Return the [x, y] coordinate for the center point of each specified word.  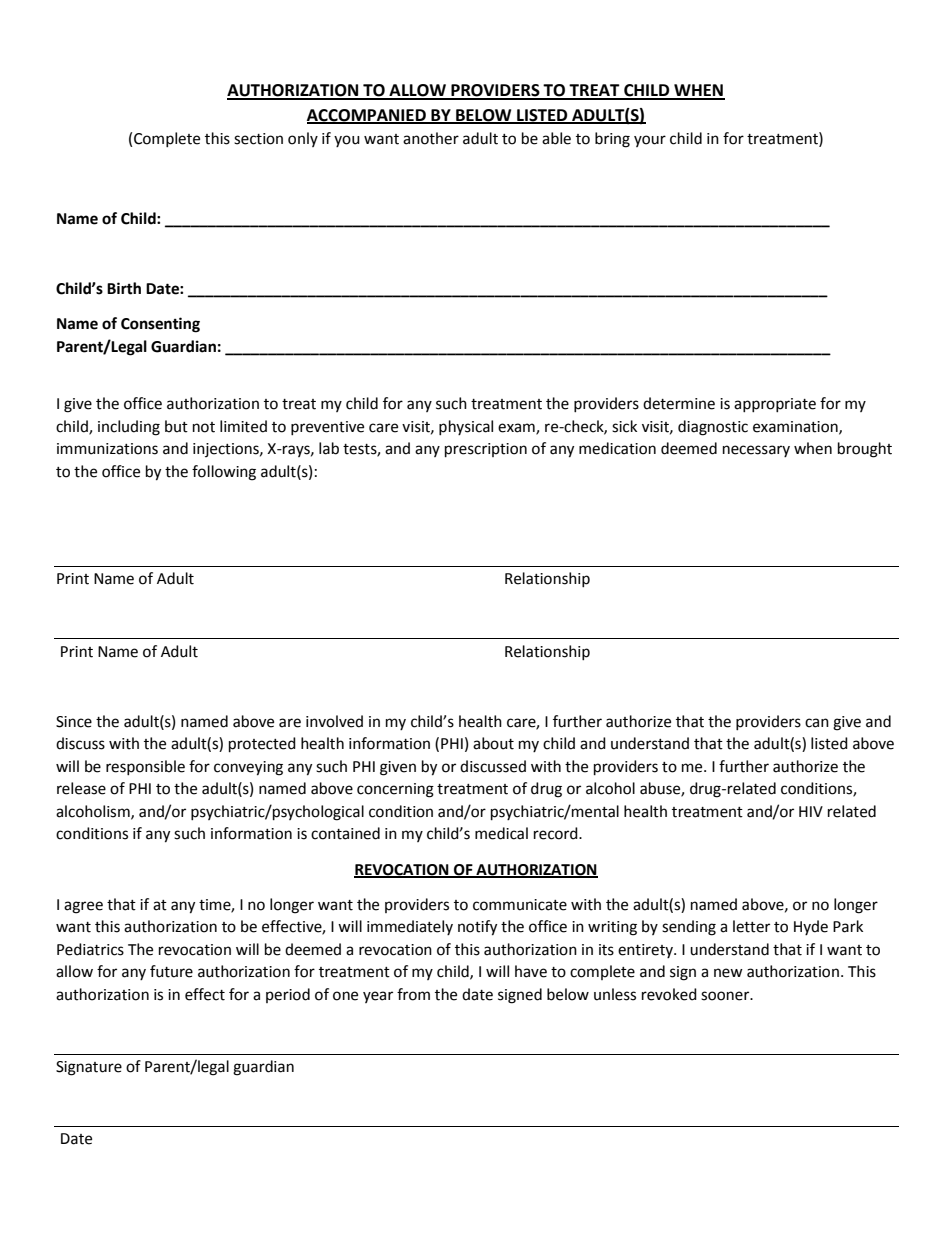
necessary [756, 451]
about [493, 743]
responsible [145, 767]
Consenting [160, 325]
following [224, 473]
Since [74, 722]
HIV [811, 811]
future [171, 971]
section [258, 139]
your [650, 141]
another [431, 138]
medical [501, 833]
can [817, 723]
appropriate [775, 405]
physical [466, 427]
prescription [486, 450]
